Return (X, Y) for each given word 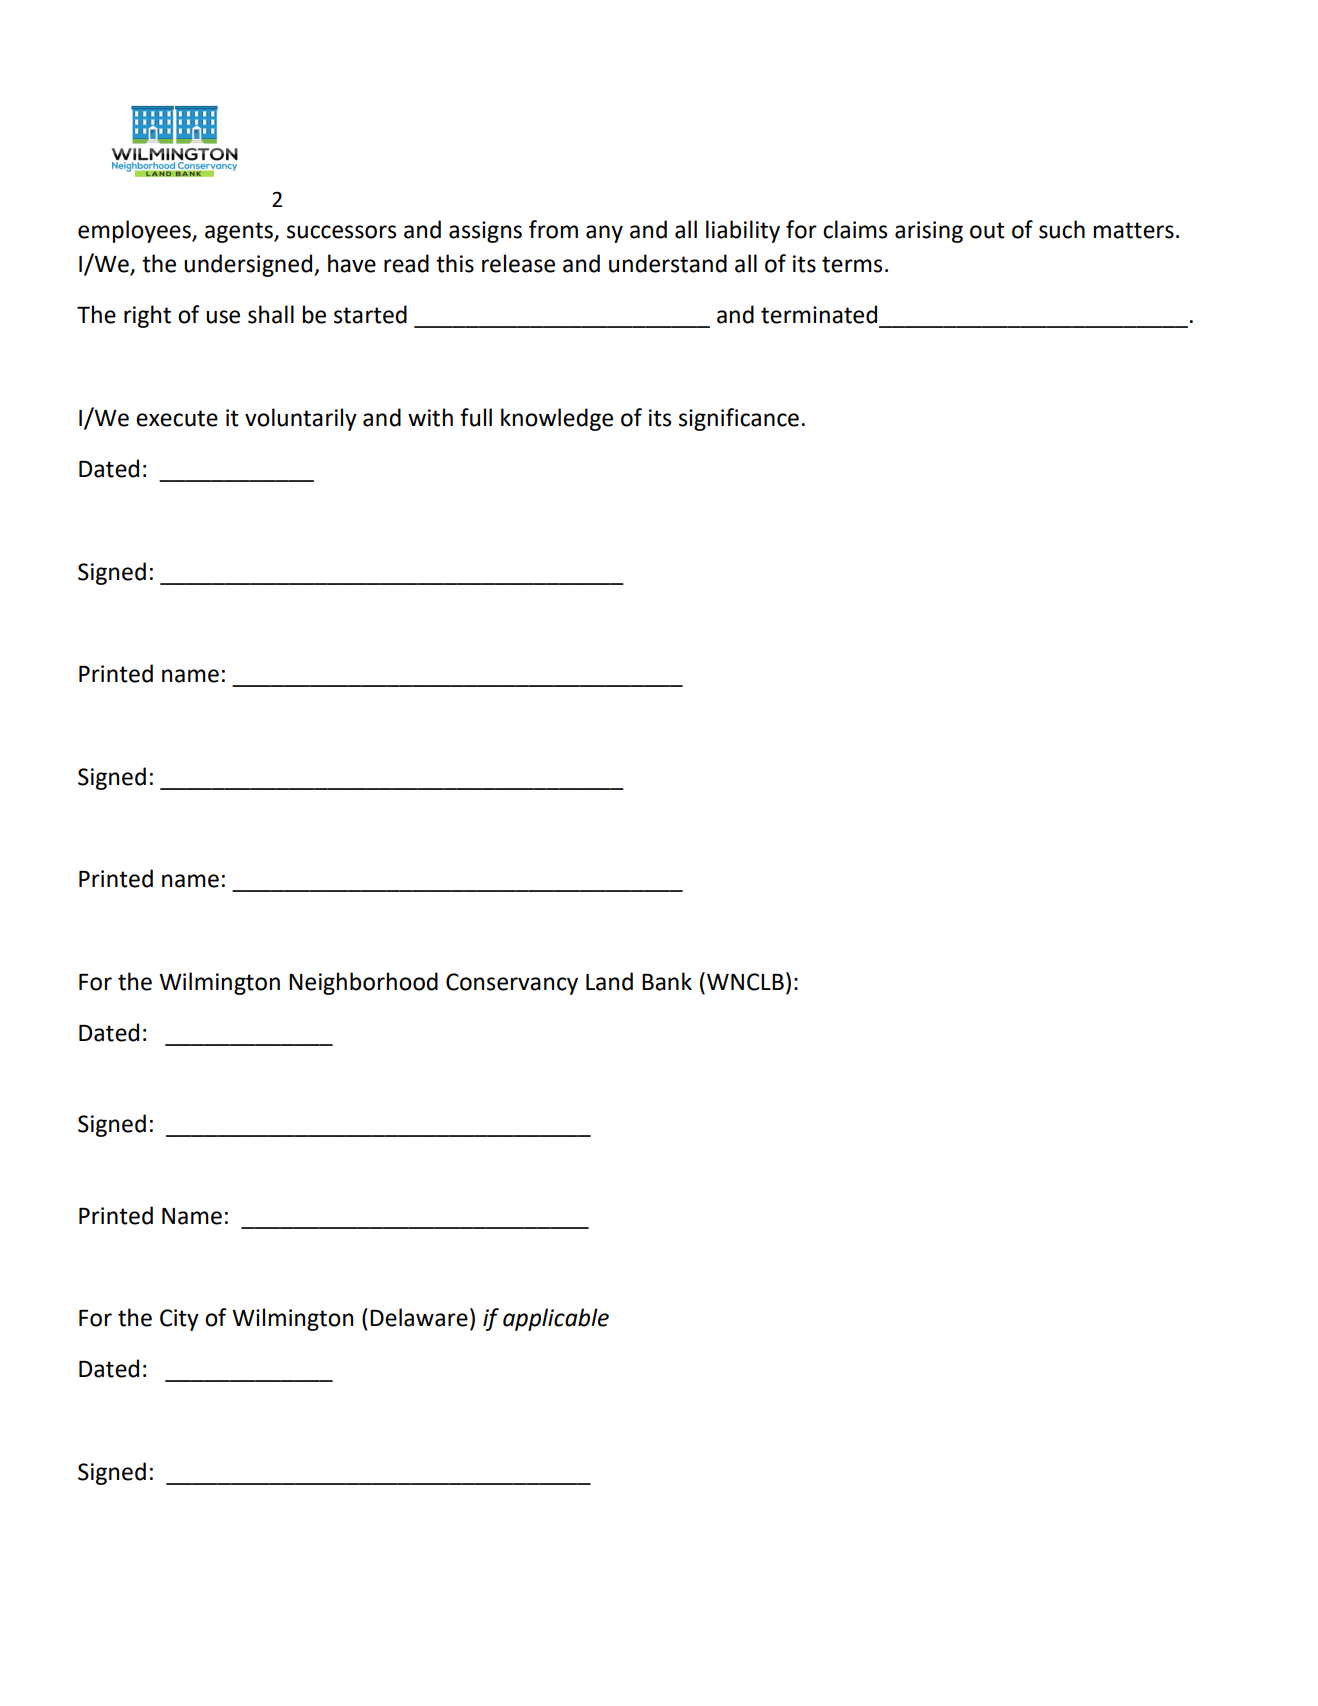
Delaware (419, 1317)
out (987, 230)
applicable (556, 1319)
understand (668, 263)
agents (240, 232)
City (179, 1320)
